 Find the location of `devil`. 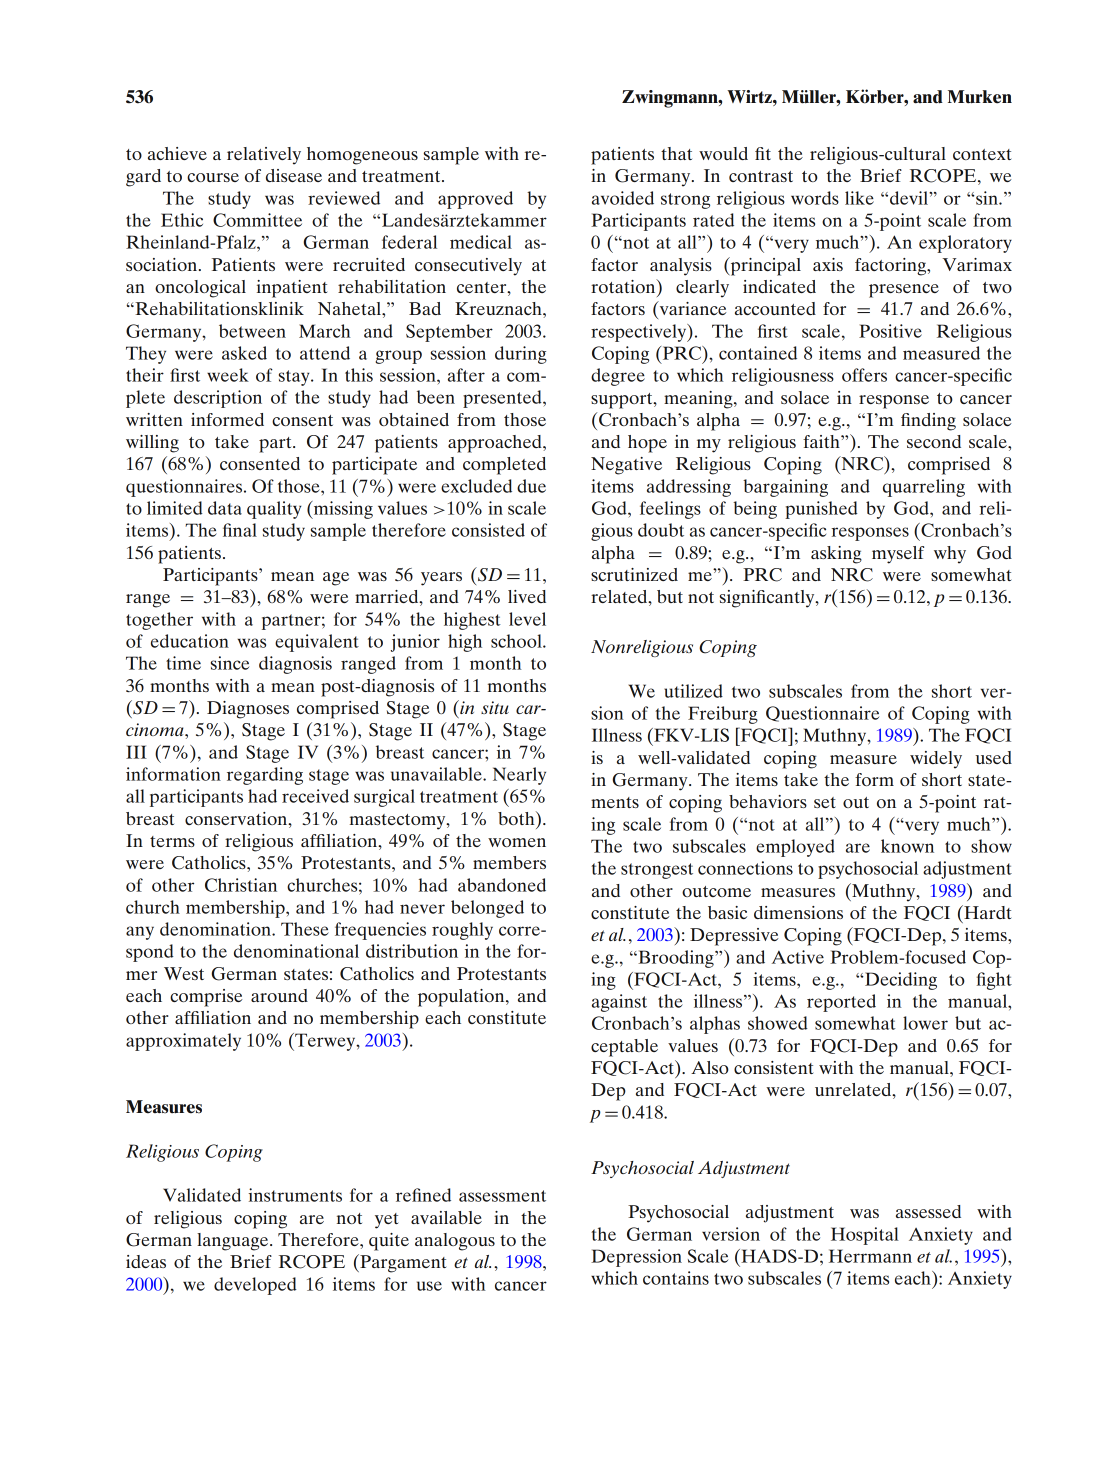

devil is located at coordinates (910, 198).
